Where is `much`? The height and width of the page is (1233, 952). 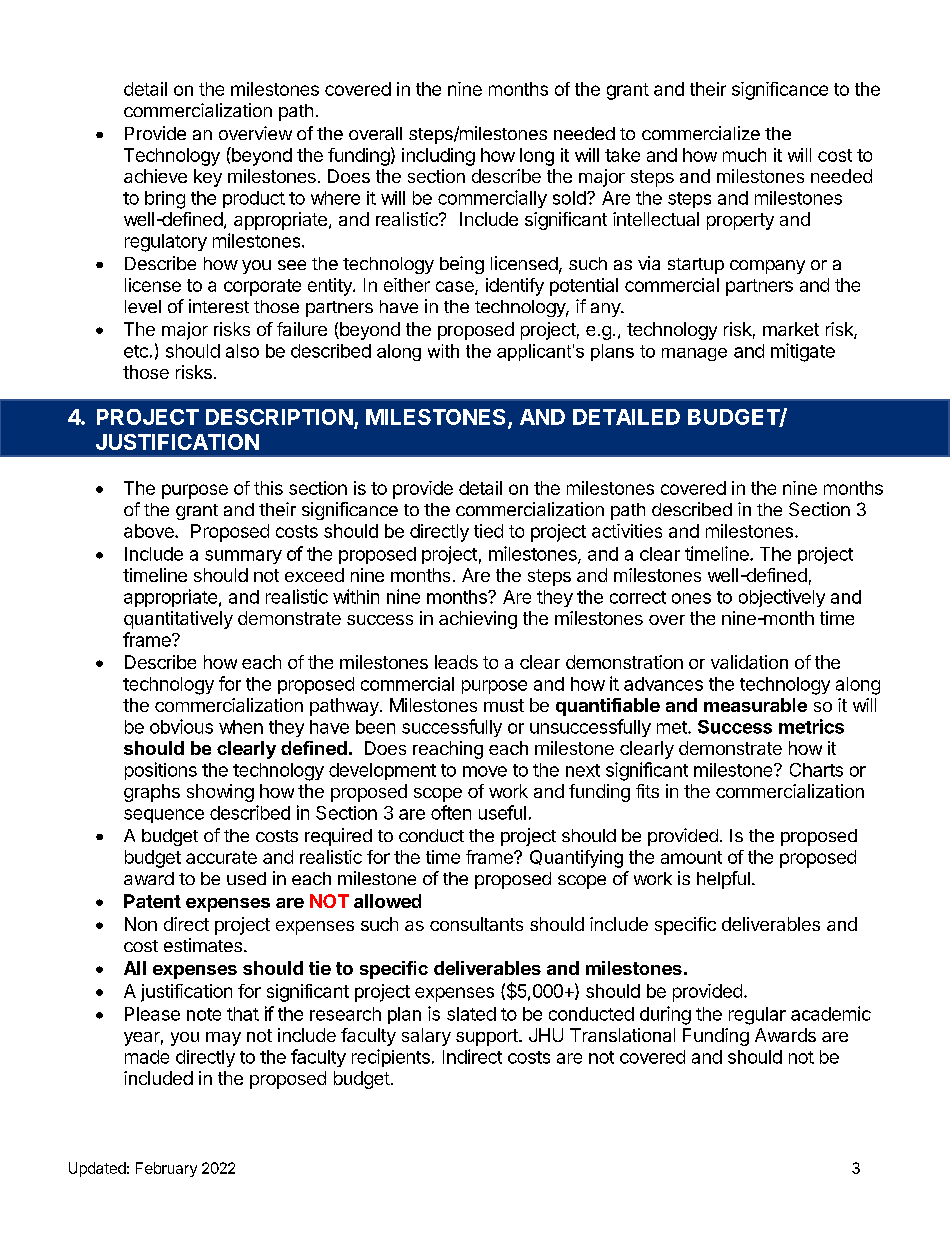
much is located at coordinates (744, 155).
